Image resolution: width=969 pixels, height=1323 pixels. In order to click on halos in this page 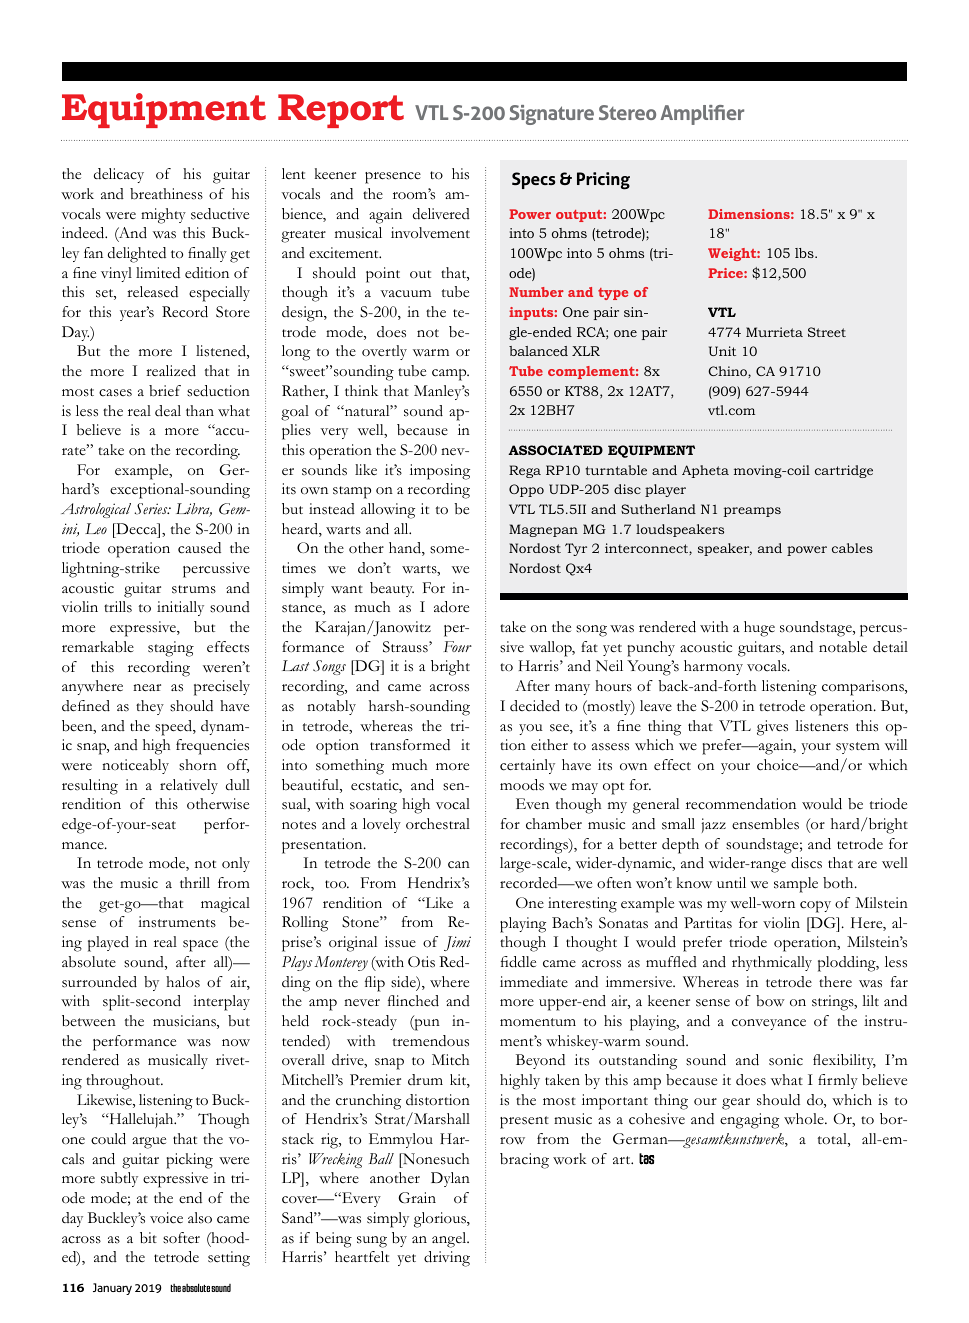, I will do `click(183, 982)`.
